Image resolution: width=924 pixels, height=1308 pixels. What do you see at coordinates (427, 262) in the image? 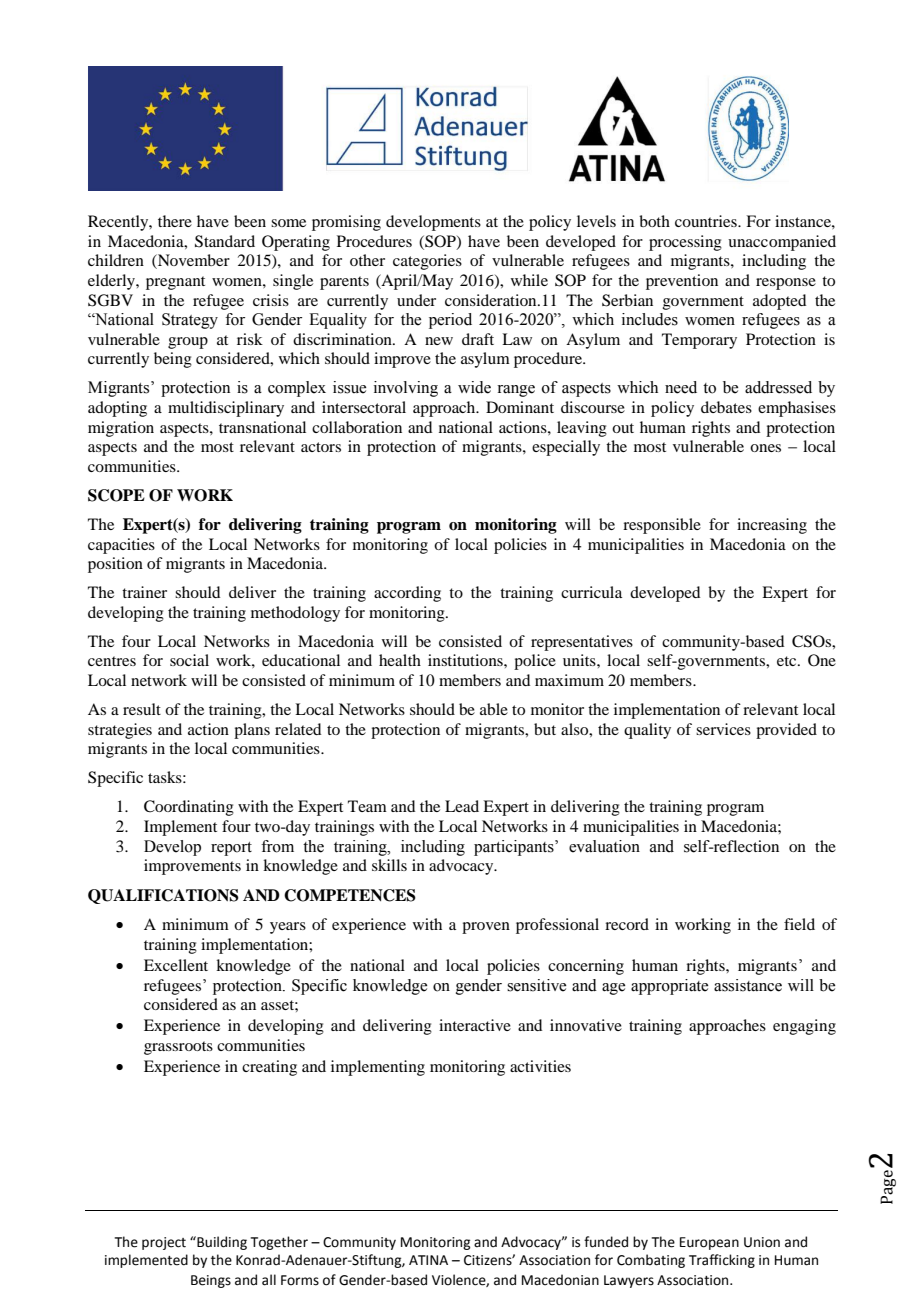
I see `categories` at bounding box center [427, 262].
